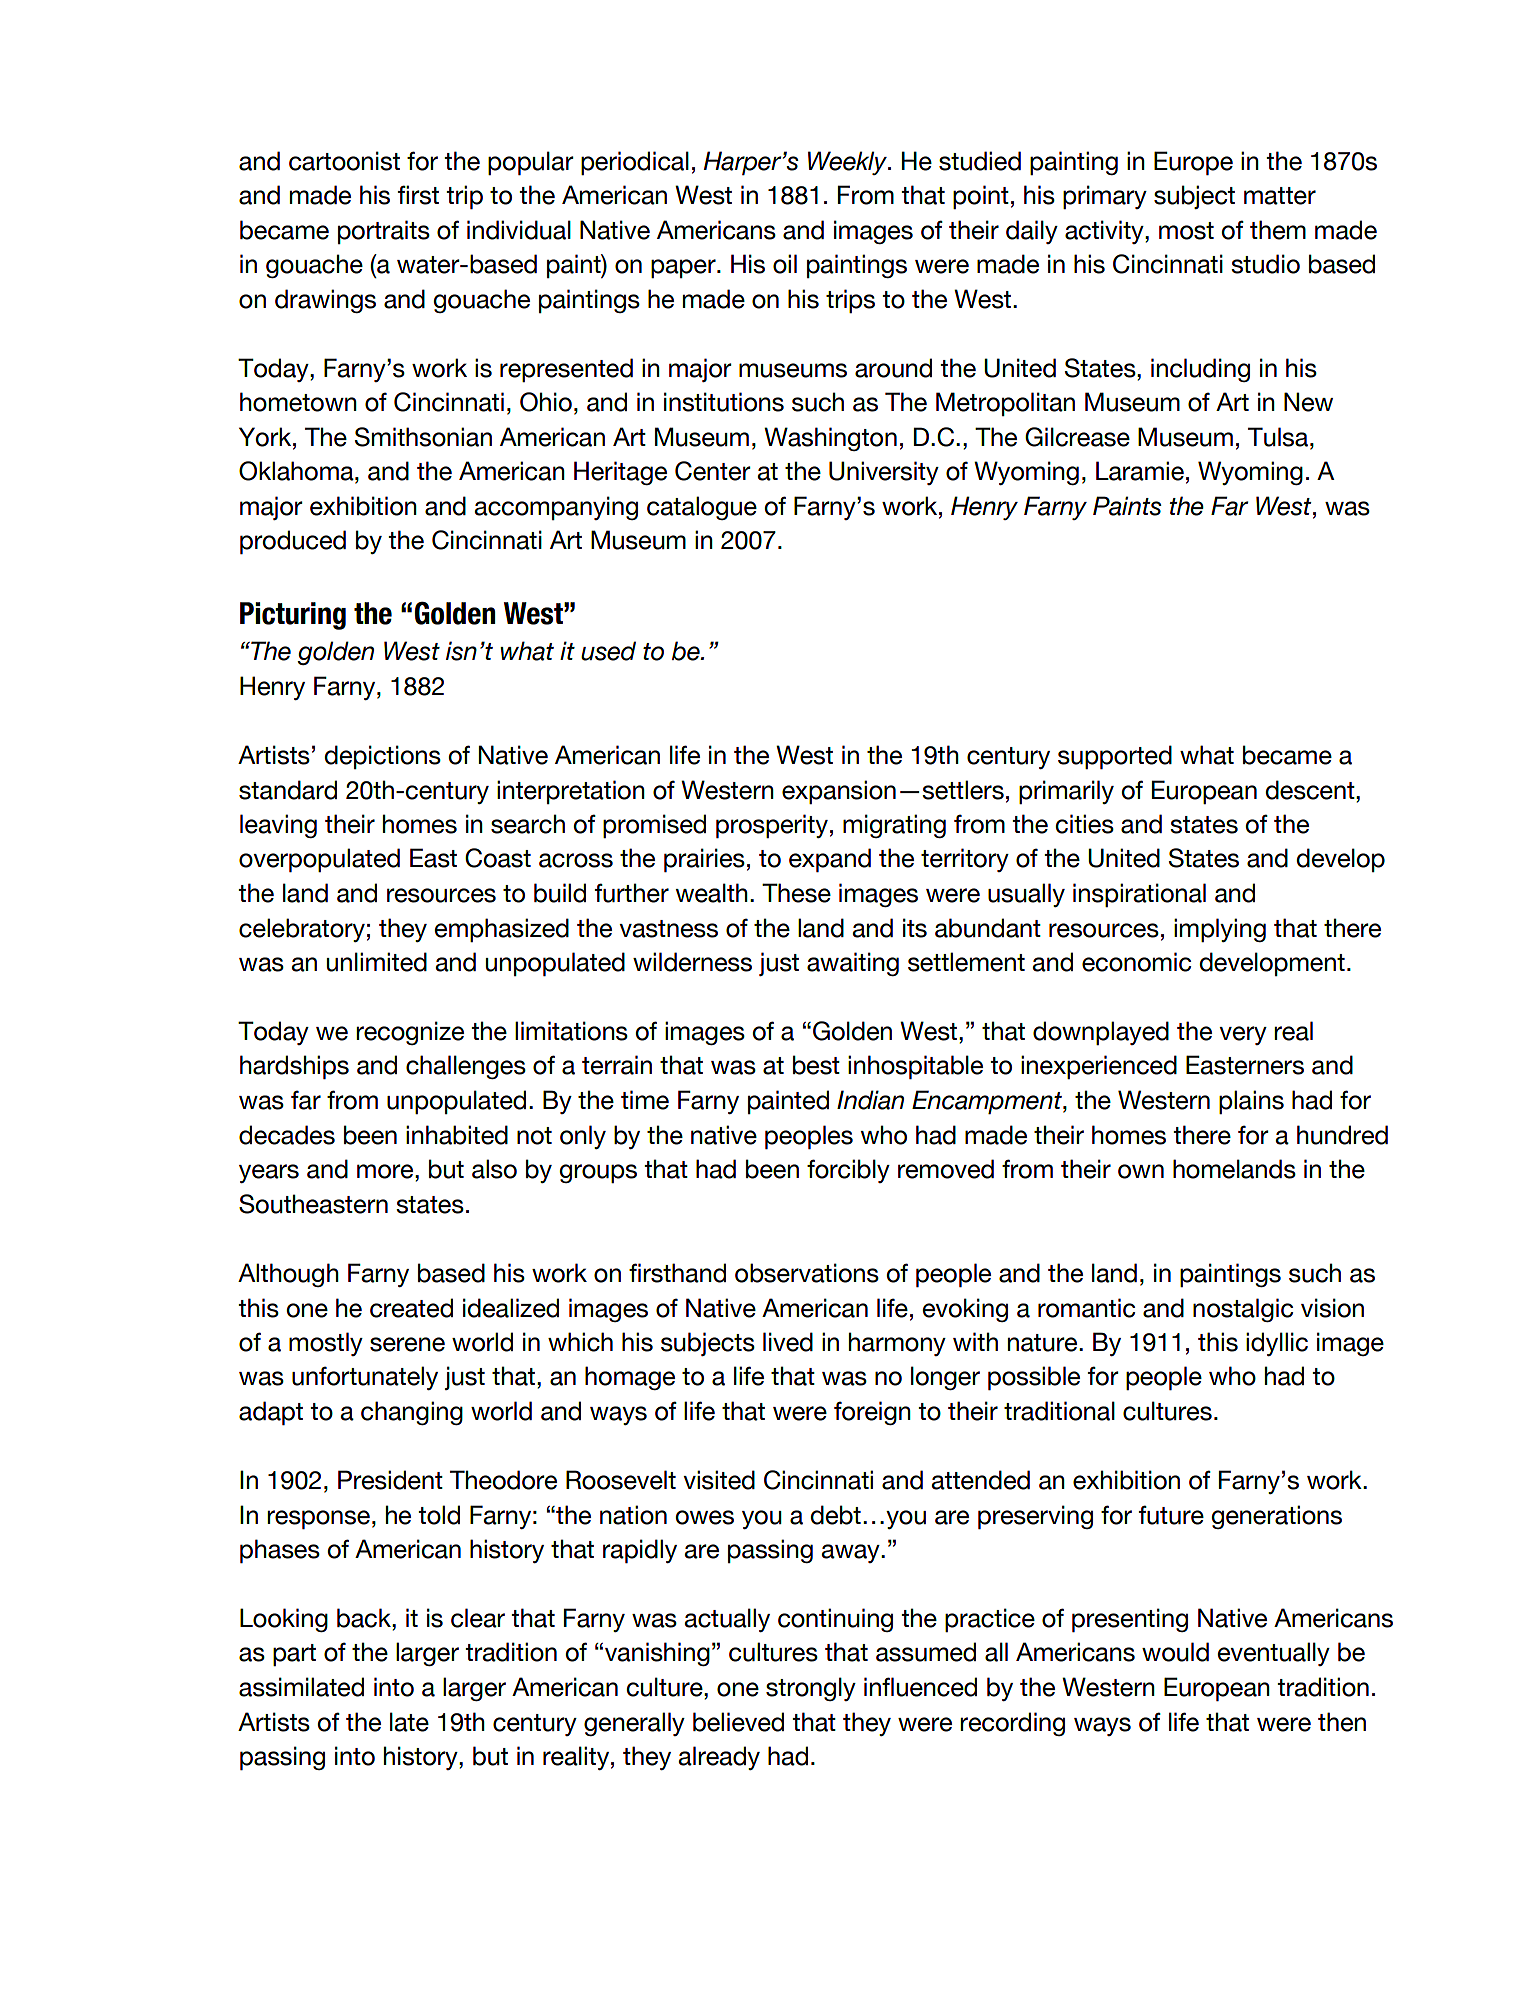 Image resolution: width=1539 pixels, height=1992 pixels. I want to click on implying, so click(1220, 930).
